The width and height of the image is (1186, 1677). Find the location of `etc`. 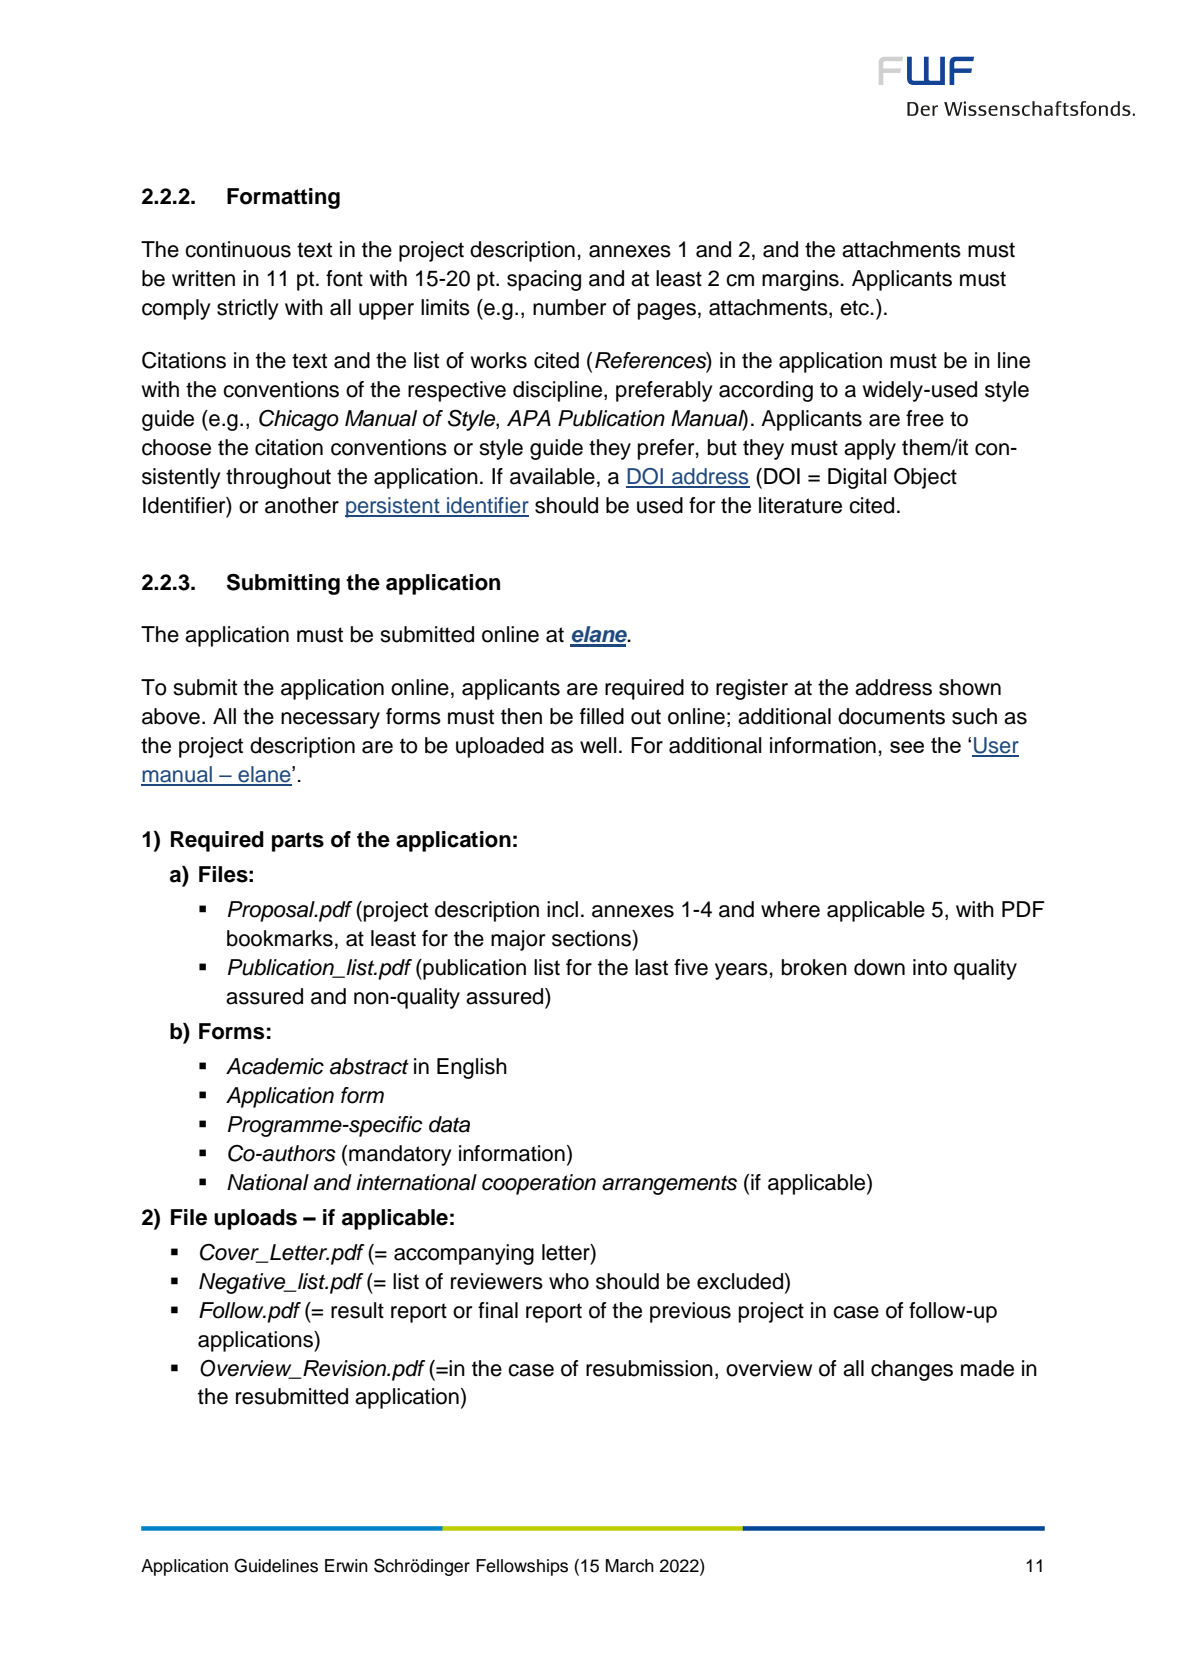

etc is located at coordinates (855, 308).
